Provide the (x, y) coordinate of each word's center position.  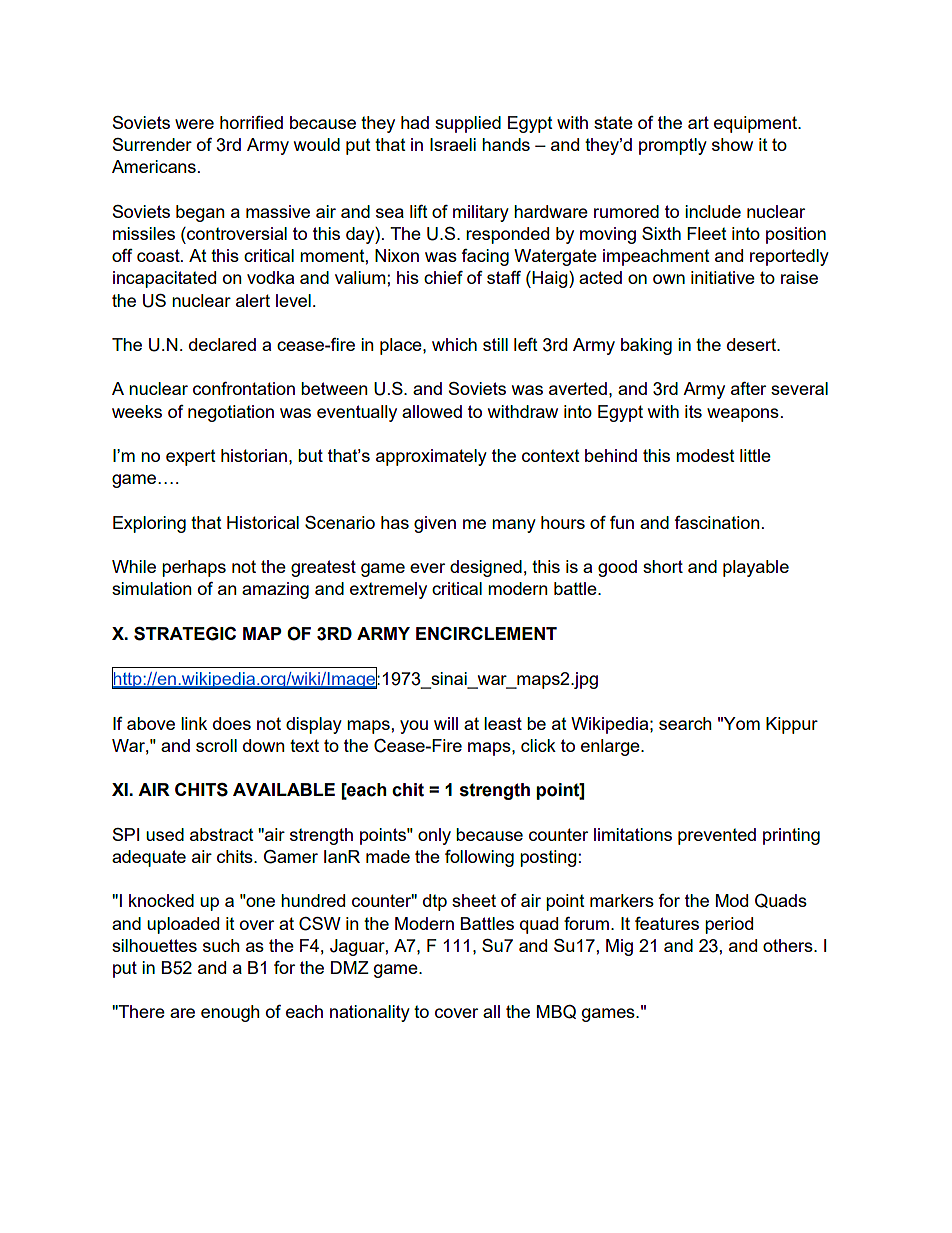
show (732, 144)
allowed (432, 411)
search (685, 723)
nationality (370, 1013)
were (194, 124)
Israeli (453, 144)
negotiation (231, 413)
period (729, 925)
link (194, 723)
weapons (743, 415)
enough (230, 1013)
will (446, 723)
